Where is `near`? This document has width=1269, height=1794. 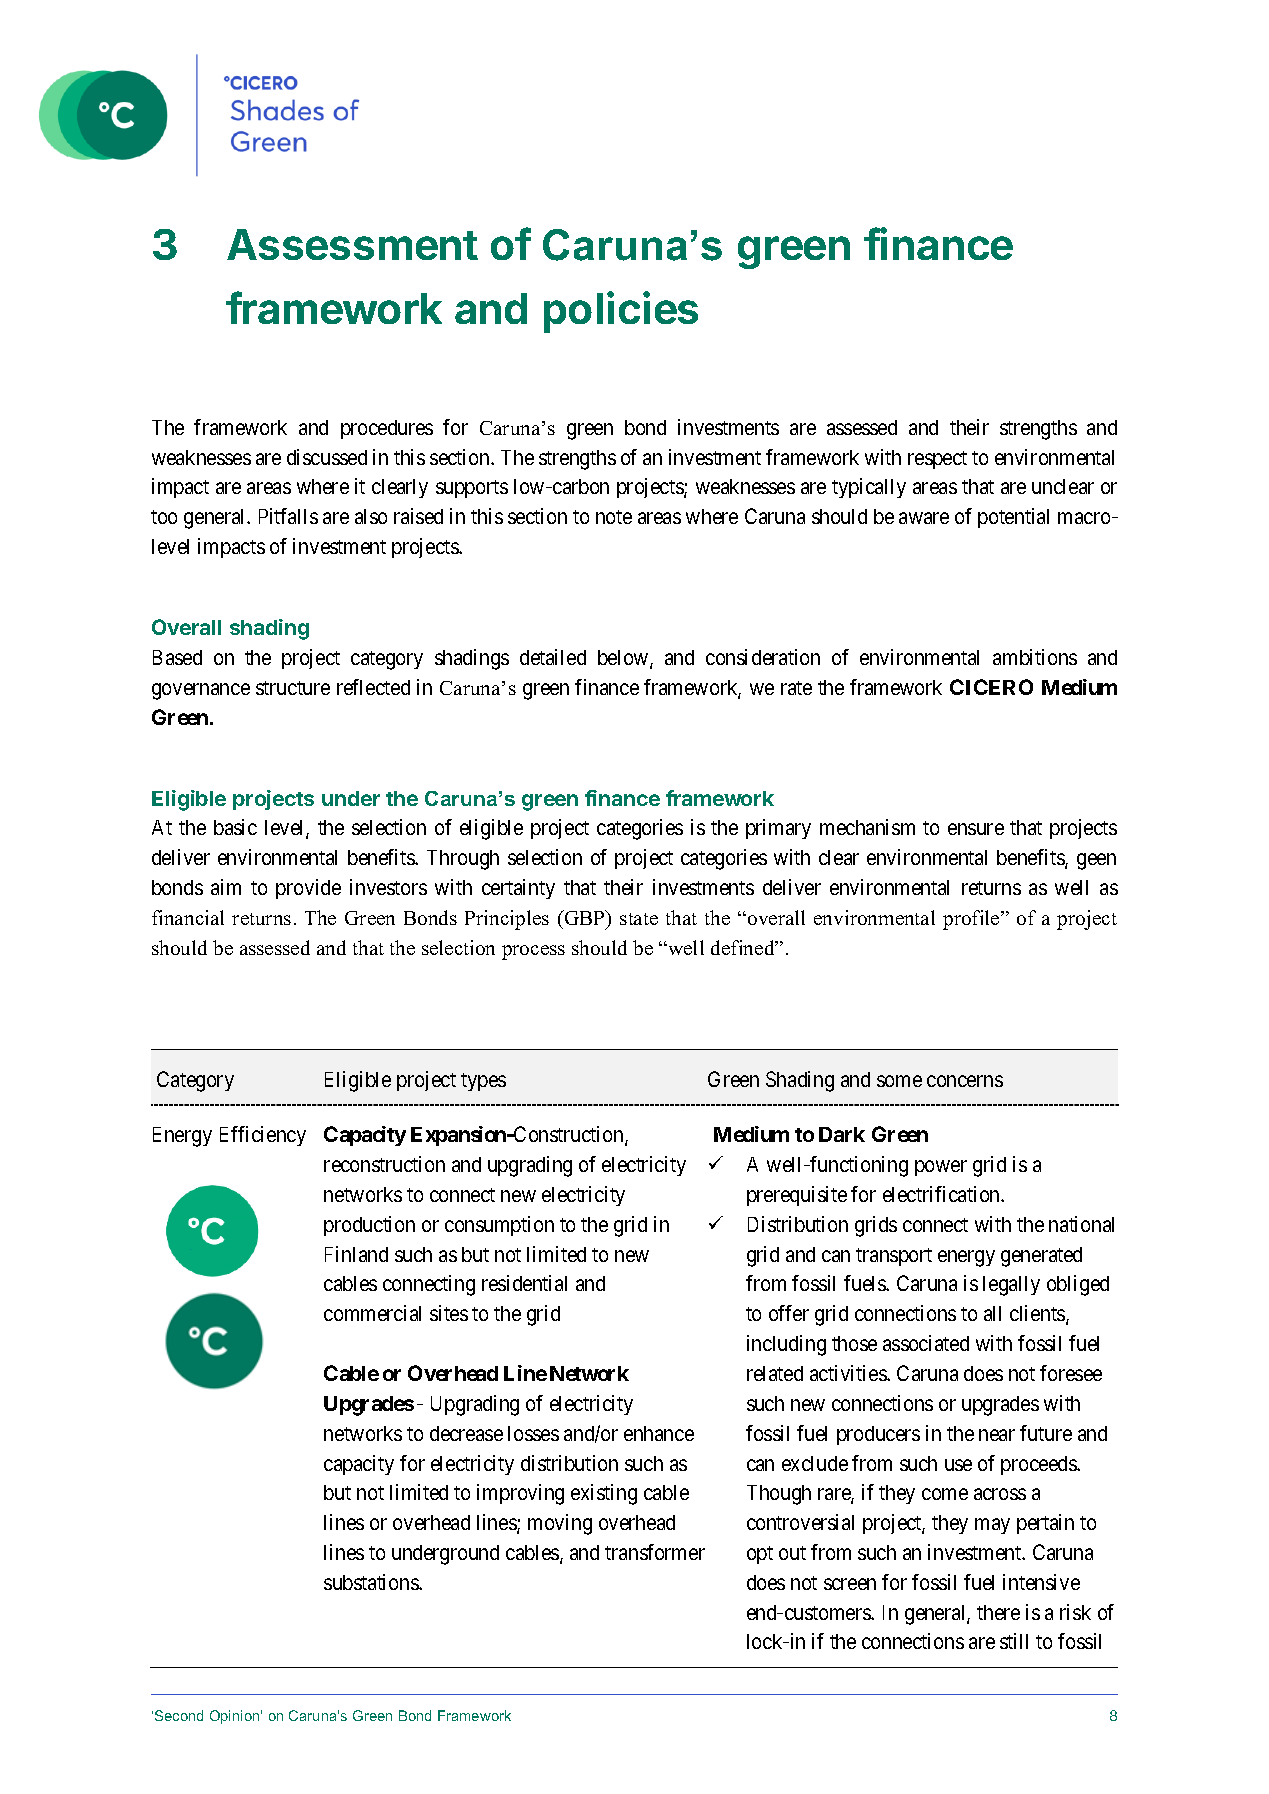
near is located at coordinates (997, 1435).
